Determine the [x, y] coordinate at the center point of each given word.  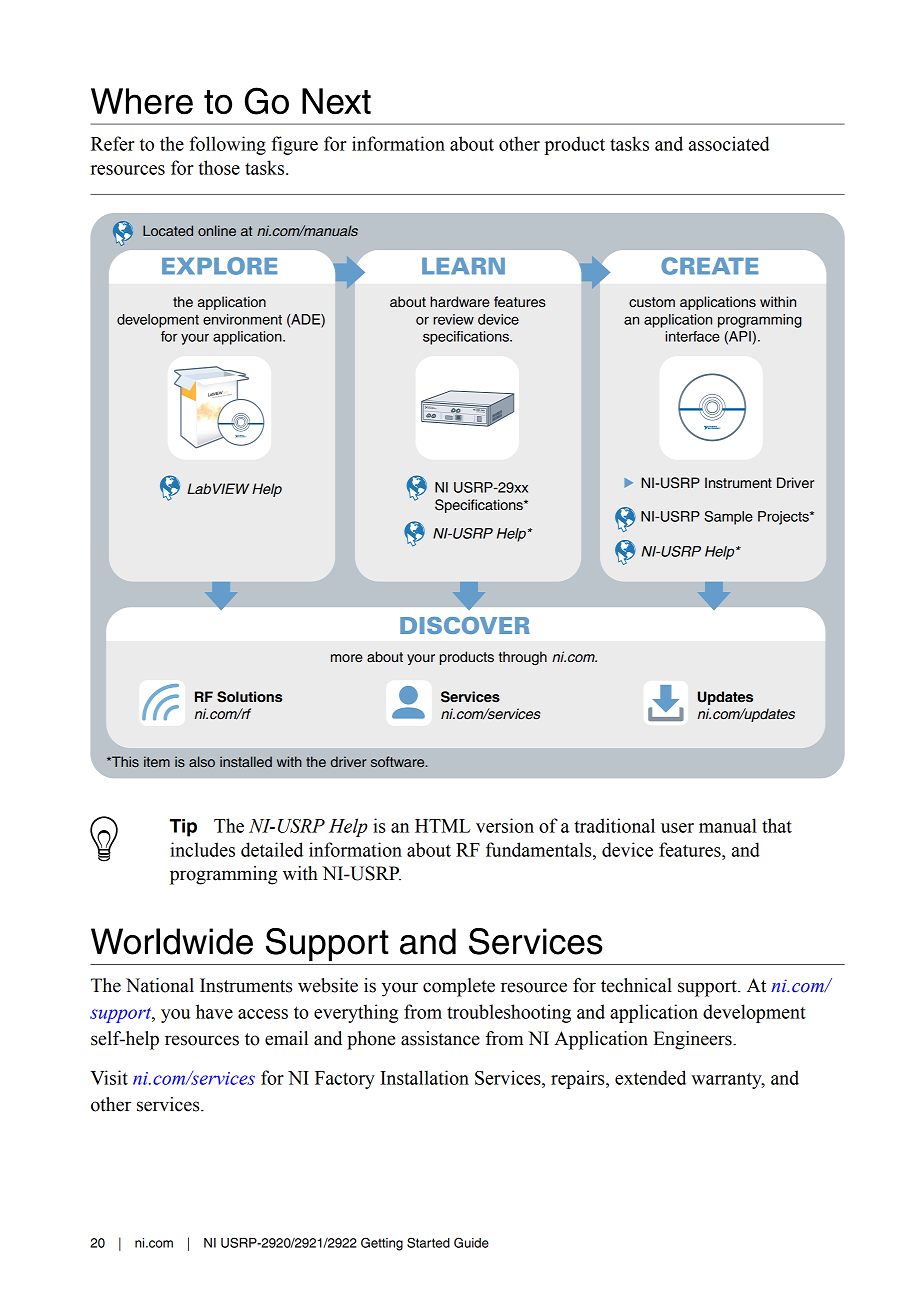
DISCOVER [465, 625]
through [523, 658]
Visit [109, 1077]
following [227, 145]
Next [336, 101]
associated [729, 143]
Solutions [249, 697]
